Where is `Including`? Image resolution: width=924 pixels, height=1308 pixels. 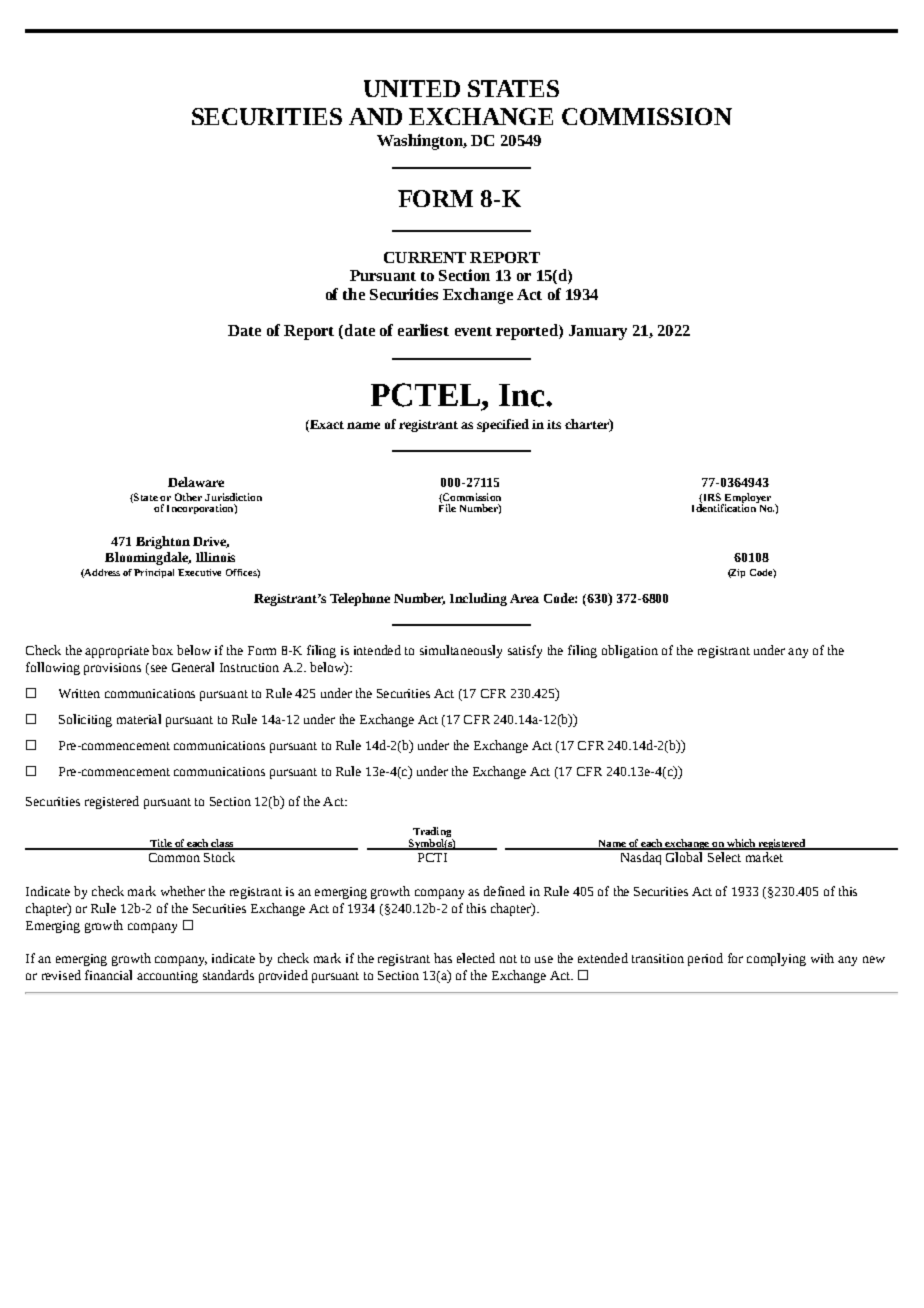
Including is located at coordinates (478, 599).
